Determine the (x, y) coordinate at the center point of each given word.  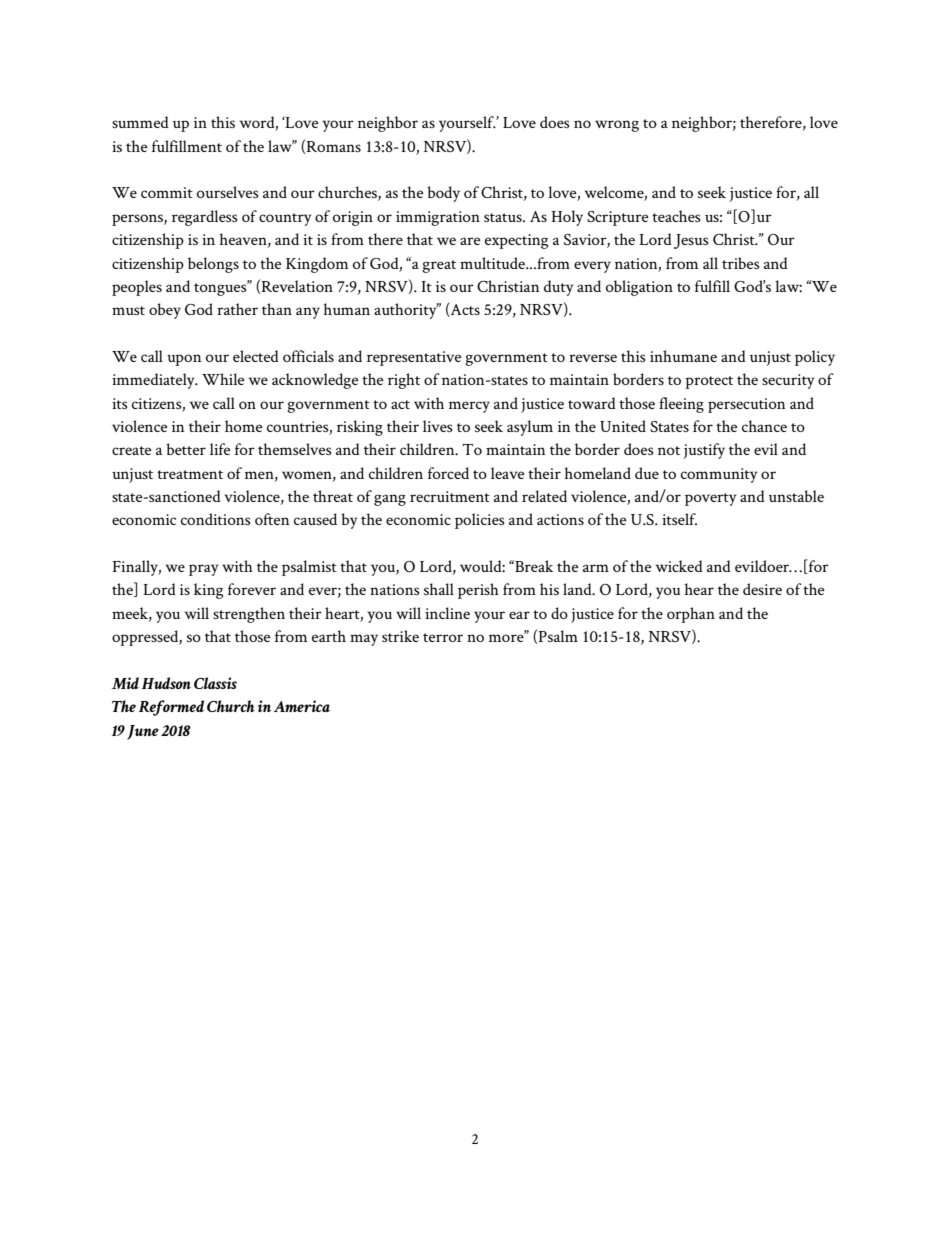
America (302, 706)
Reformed (171, 708)
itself (679, 519)
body (443, 194)
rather (237, 309)
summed (140, 122)
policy (815, 358)
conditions (216, 519)
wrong (617, 126)
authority (406, 311)
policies (480, 521)
